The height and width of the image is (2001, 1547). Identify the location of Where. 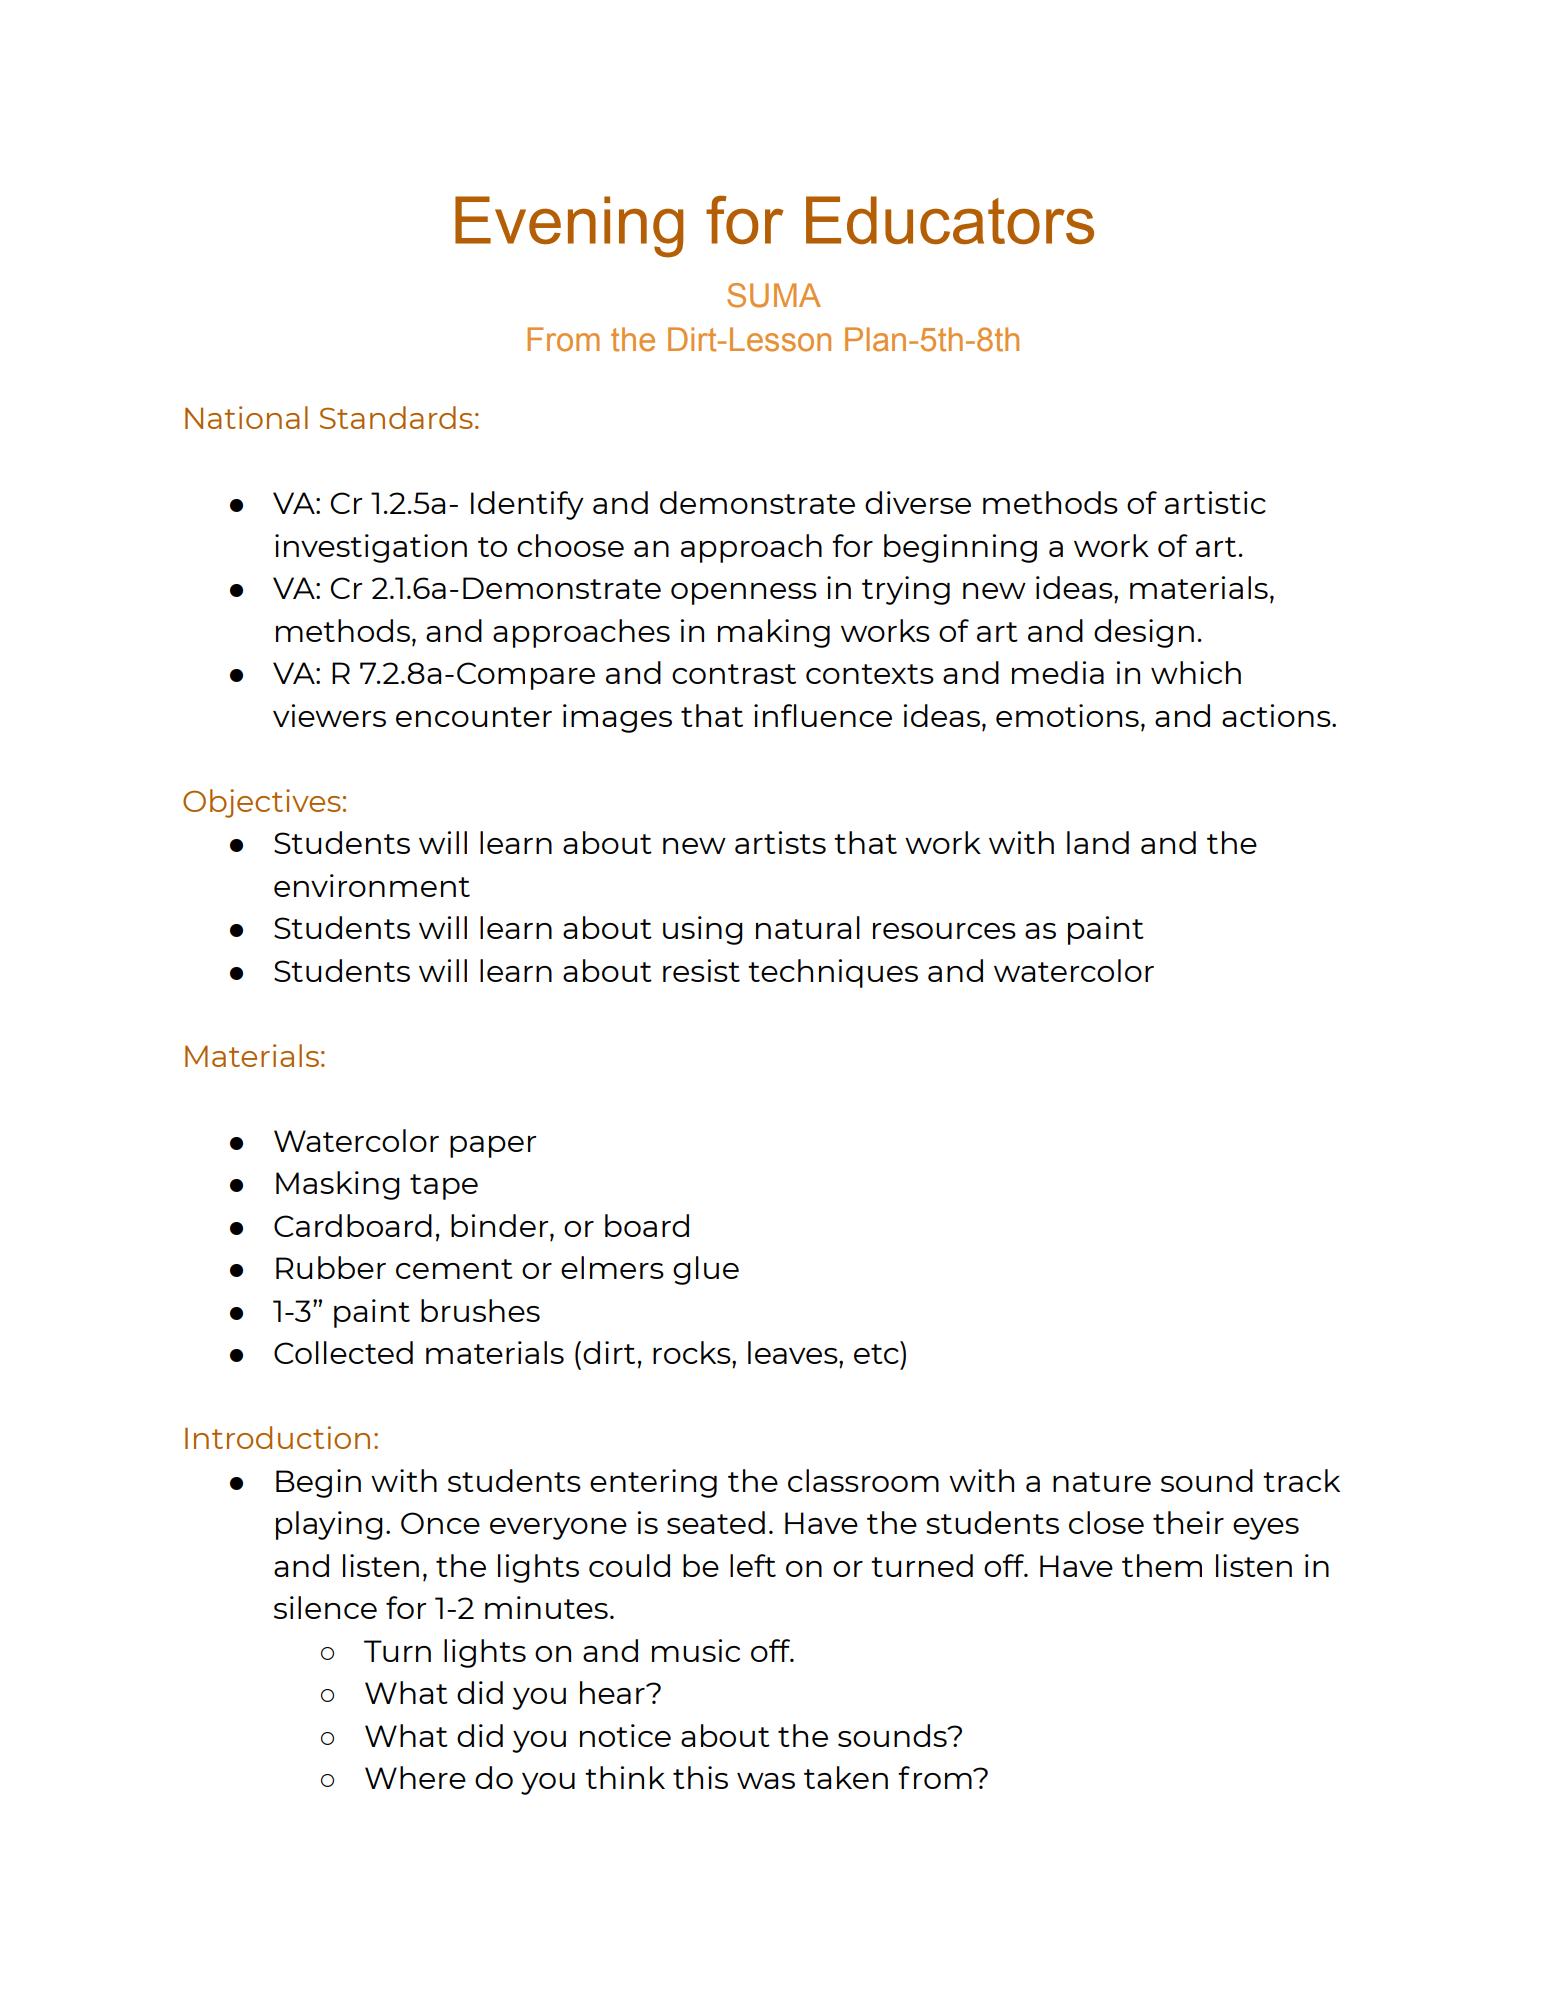
(415, 1777).
